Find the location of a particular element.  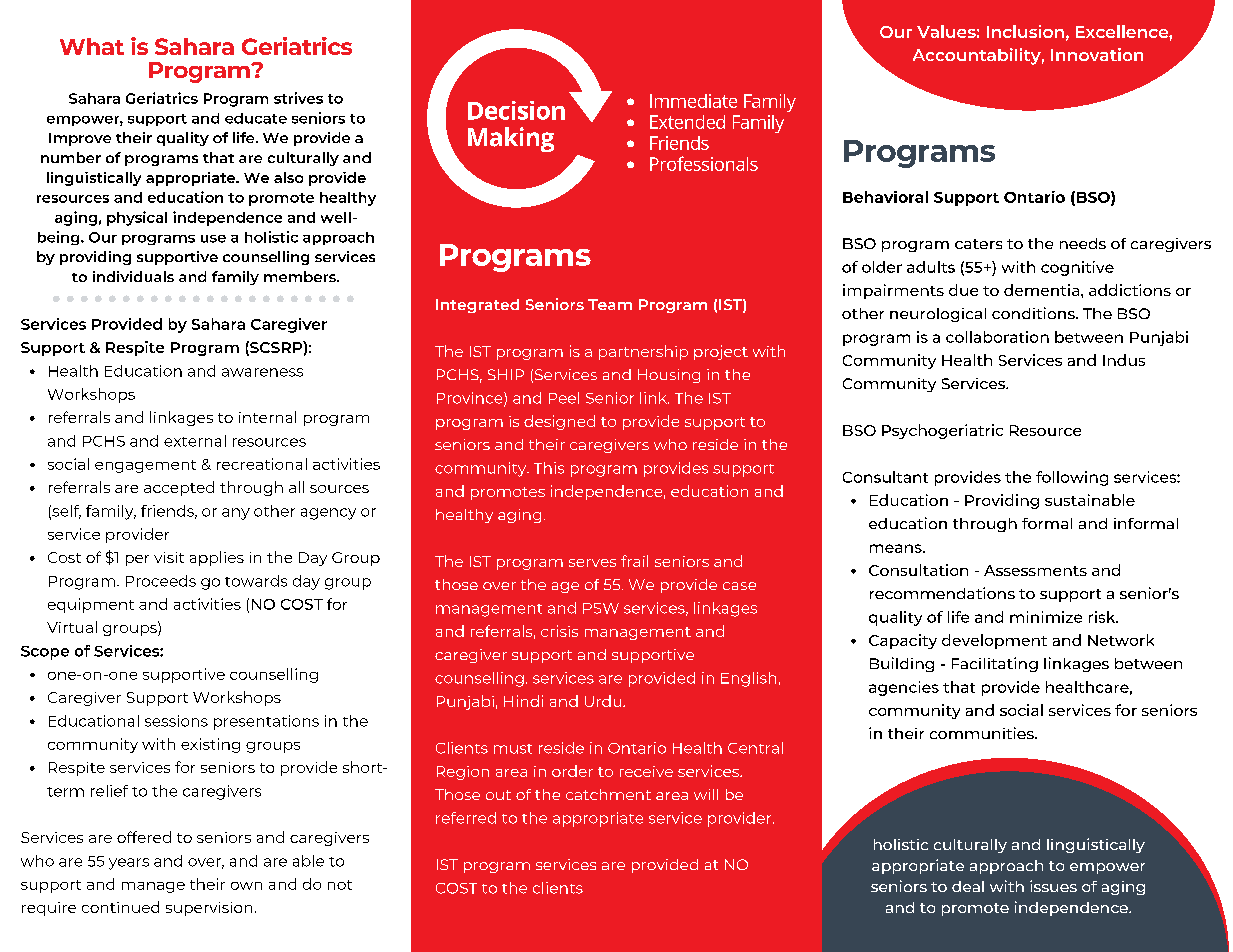

engagement is located at coordinates (145, 466).
